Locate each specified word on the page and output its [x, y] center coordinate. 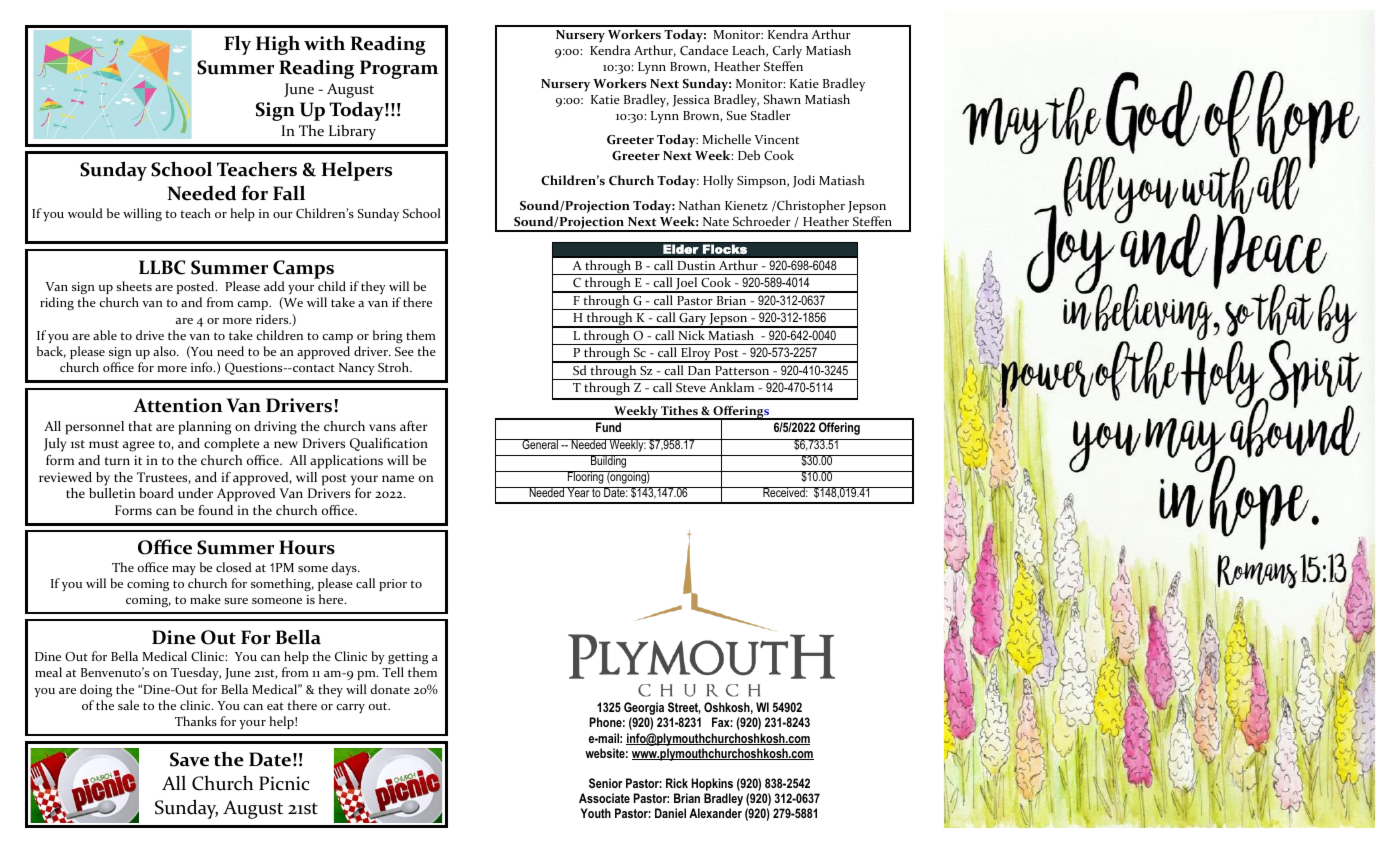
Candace [704, 50]
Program [399, 69]
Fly [237, 45]
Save [189, 759]
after [413, 426]
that [140, 426]
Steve [691, 387]
